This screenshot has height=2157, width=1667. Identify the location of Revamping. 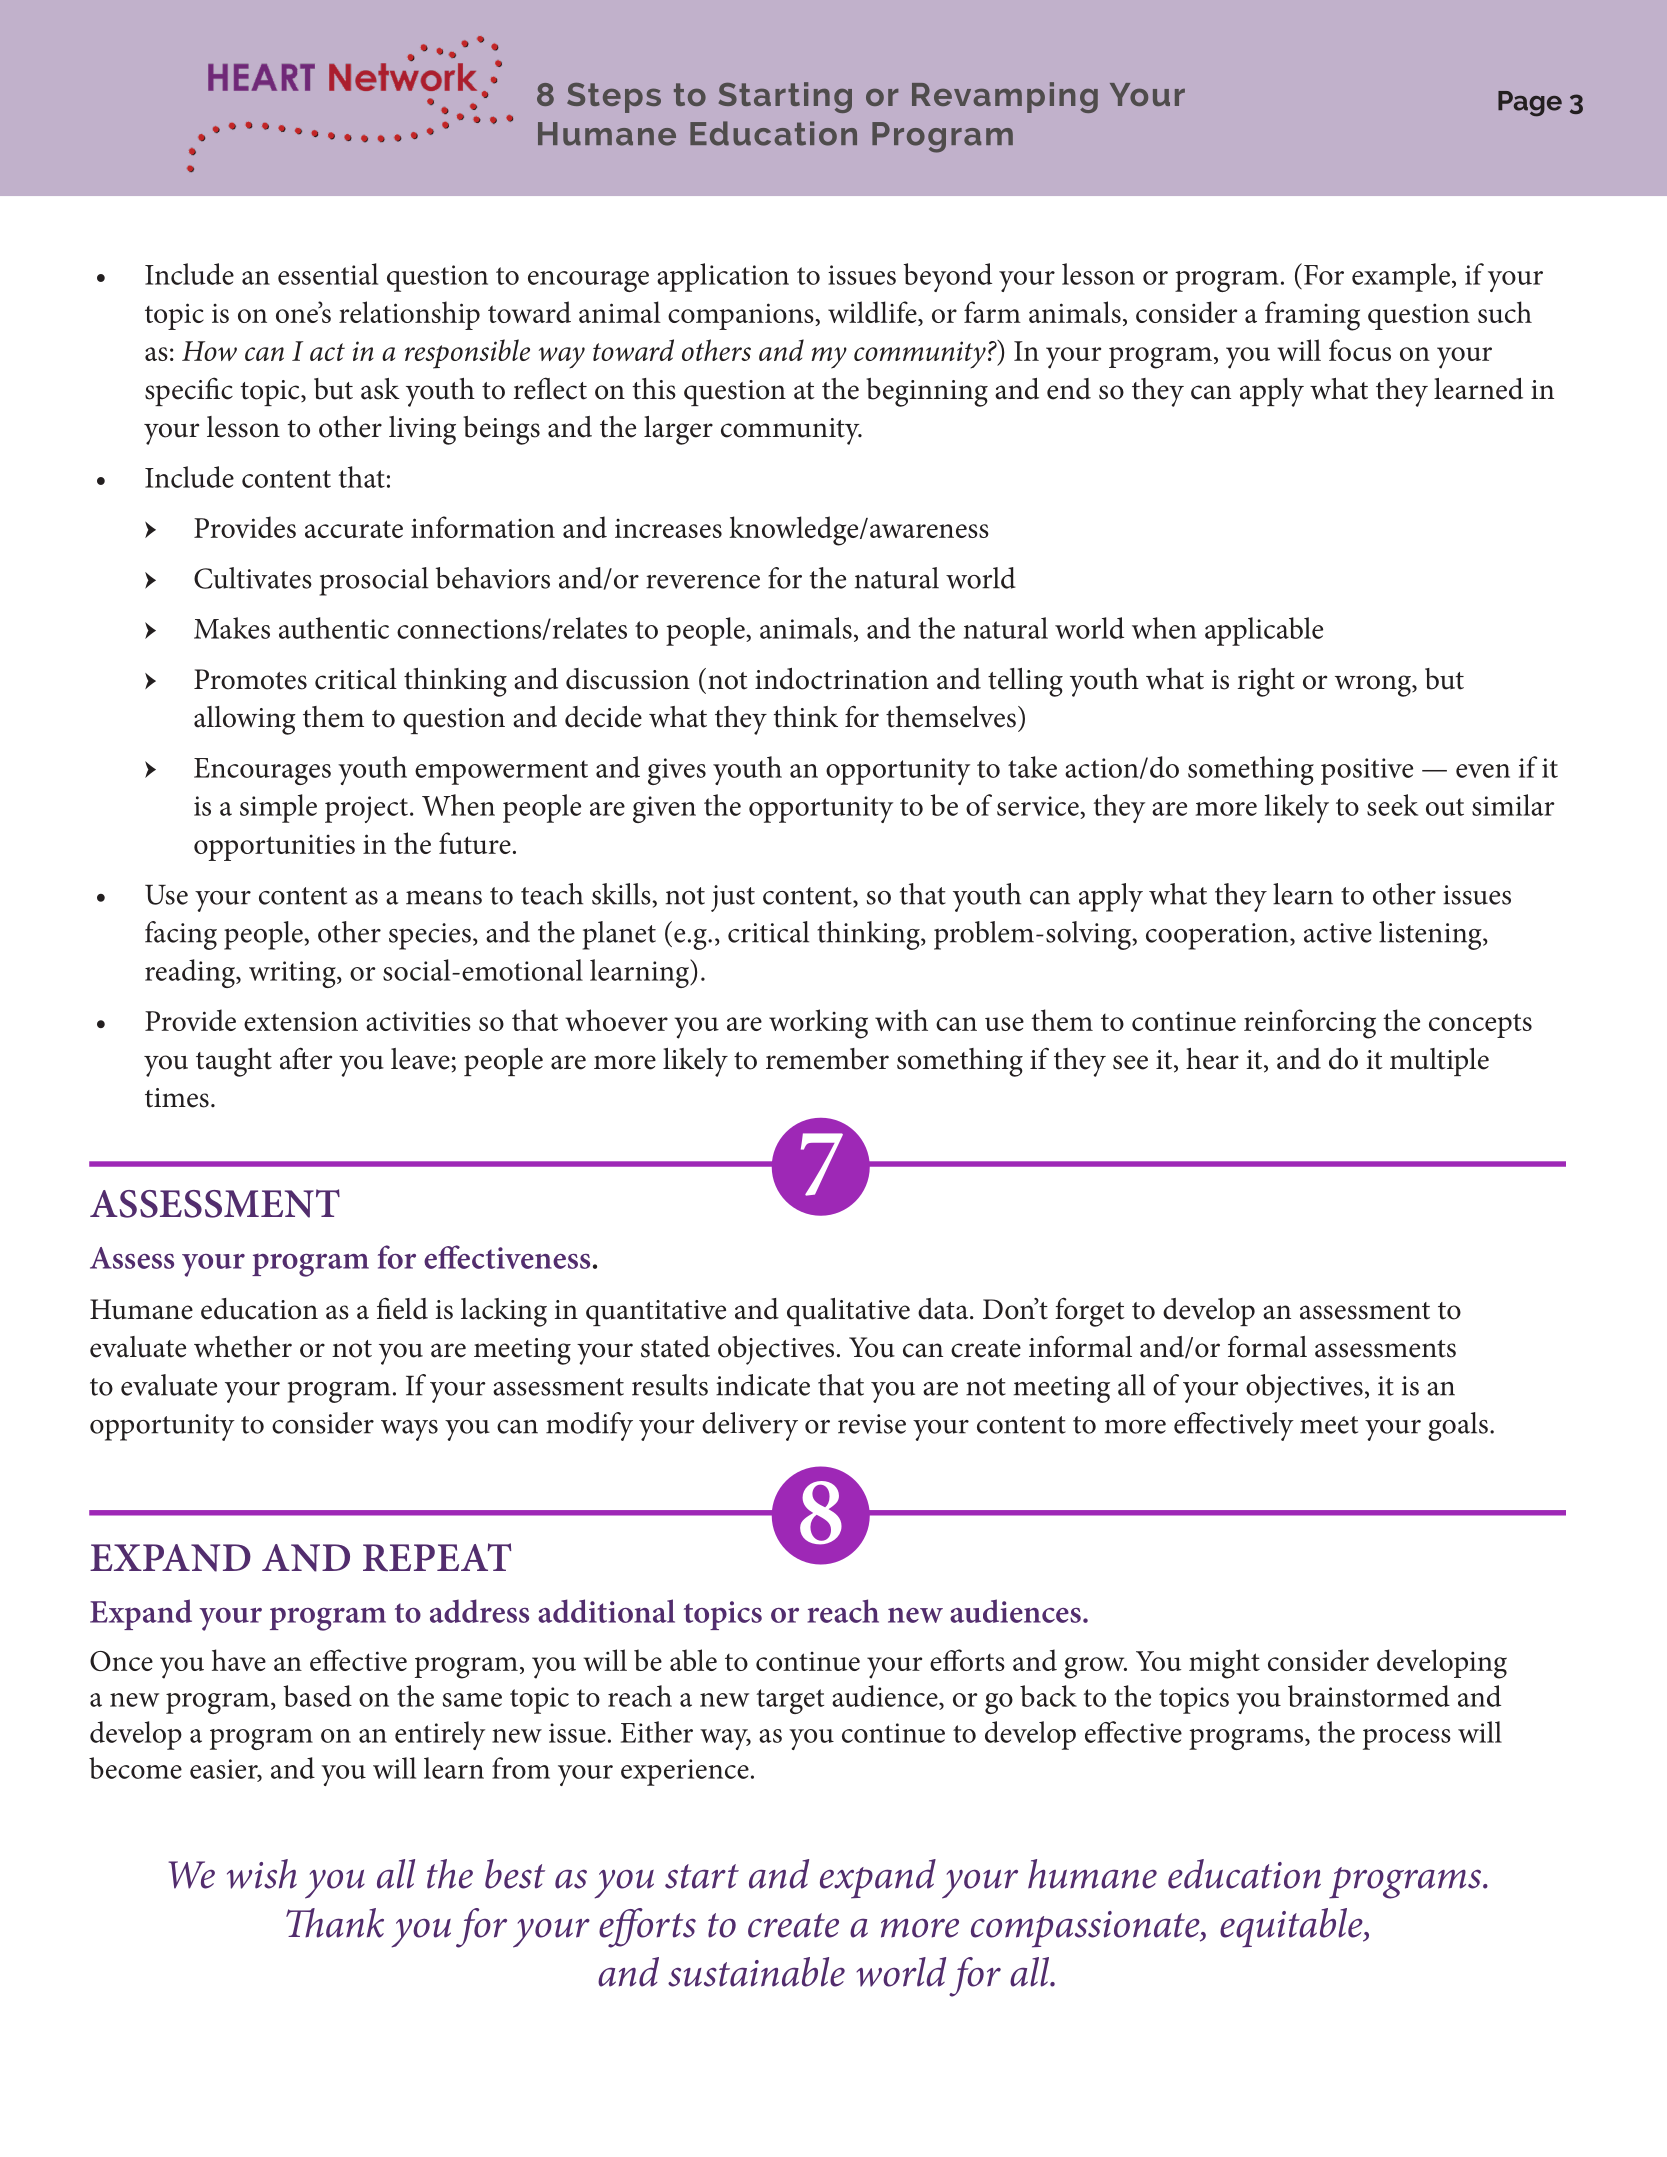
(1005, 97).
